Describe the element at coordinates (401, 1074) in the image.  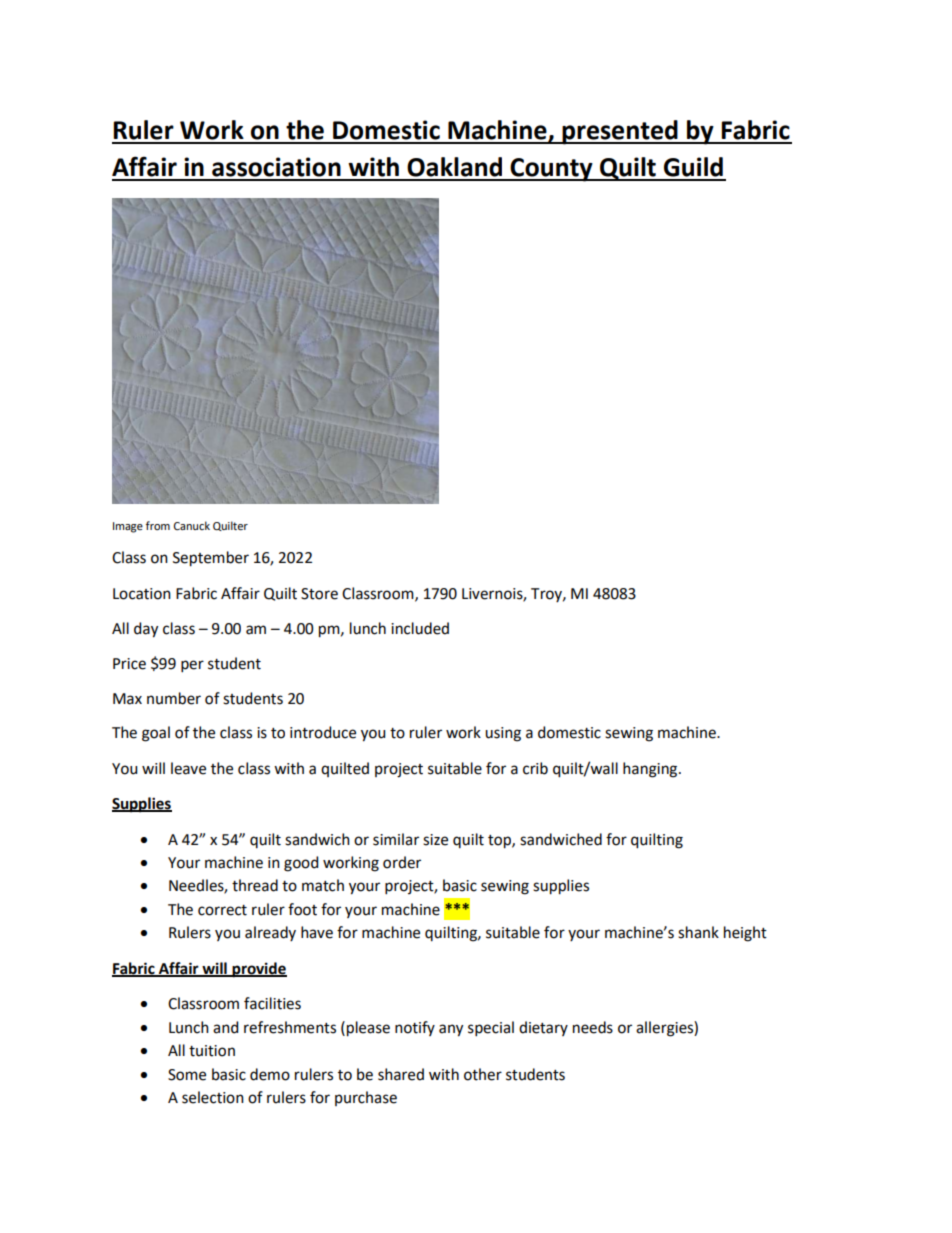
I see `shared` at that location.
